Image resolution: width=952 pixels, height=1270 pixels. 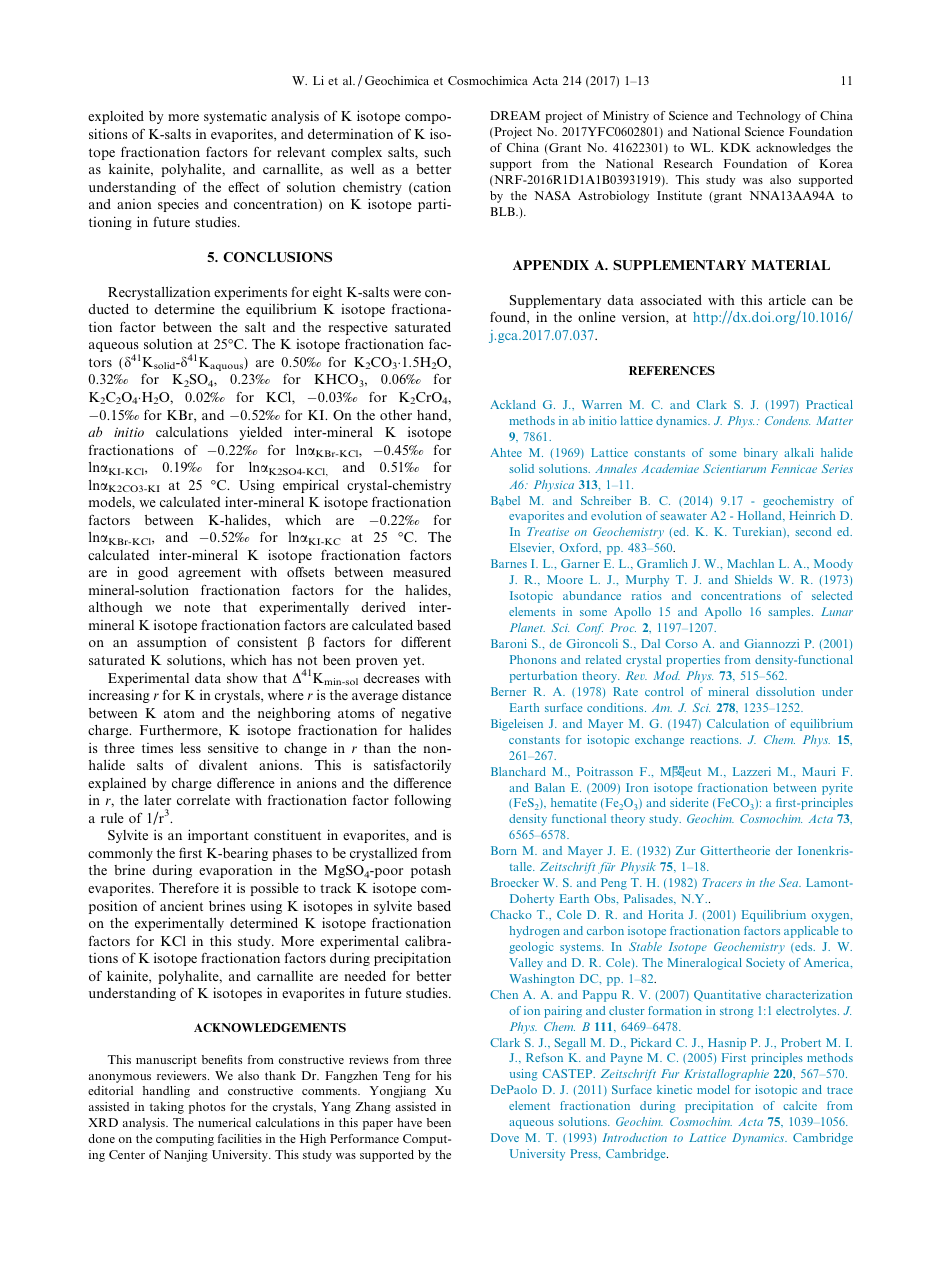 I want to click on photos, so click(x=207, y=1108).
